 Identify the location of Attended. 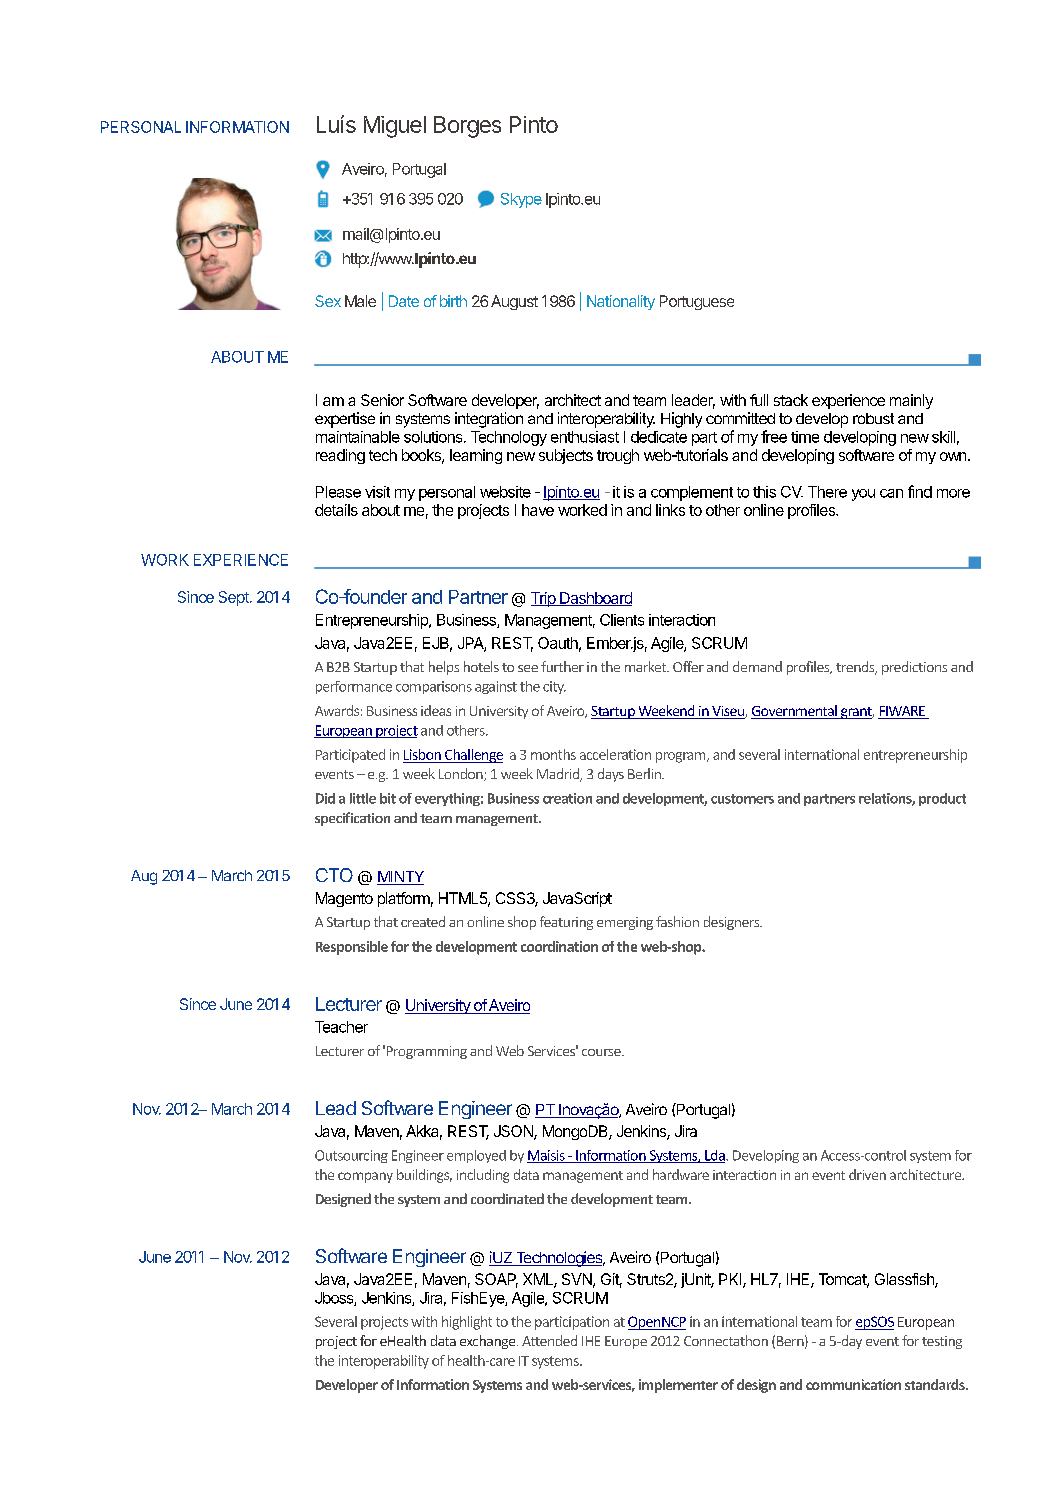
(549, 1340).
